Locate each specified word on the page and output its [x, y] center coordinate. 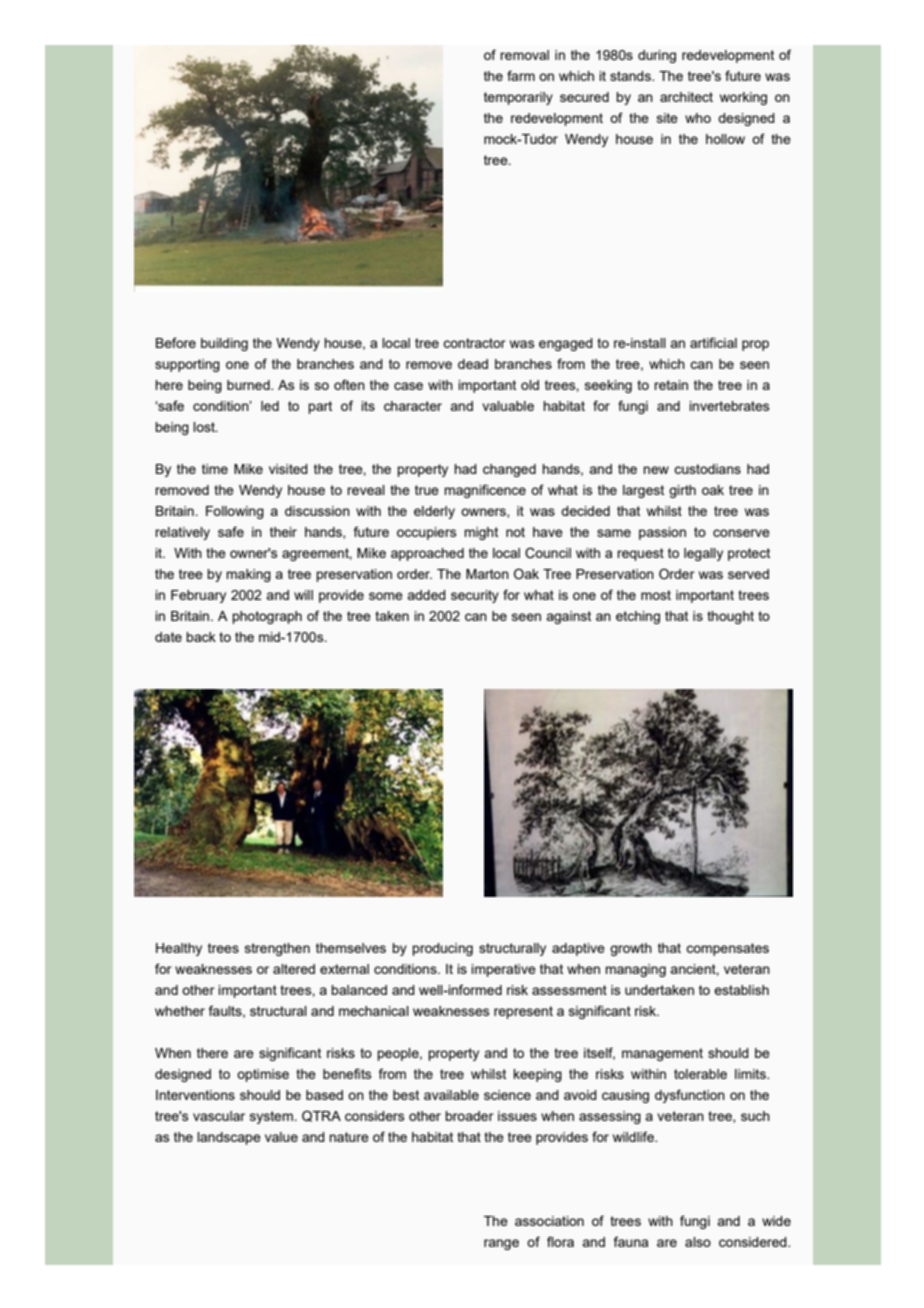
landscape [229, 1138]
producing [442, 949]
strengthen [277, 949]
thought [730, 617]
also [698, 1242]
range [501, 1244]
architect [686, 97]
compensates [727, 949]
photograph [267, 617]
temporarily [518, 98]
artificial [713, 342]
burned [249, 385]
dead [473, 364]
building [224, 344]
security [475, 596]
